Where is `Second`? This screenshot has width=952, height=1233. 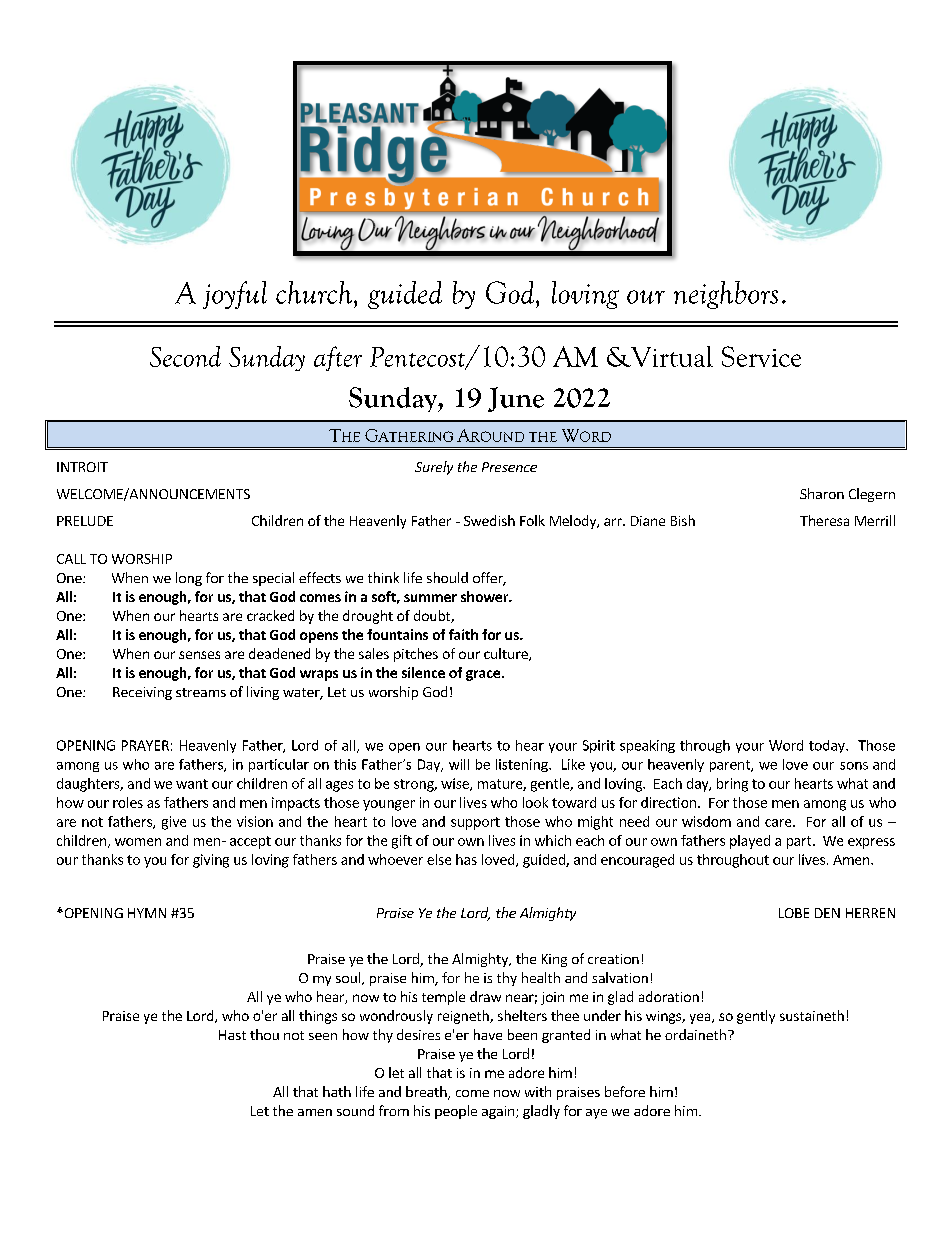 Second is located at coordinates (185, 356).
